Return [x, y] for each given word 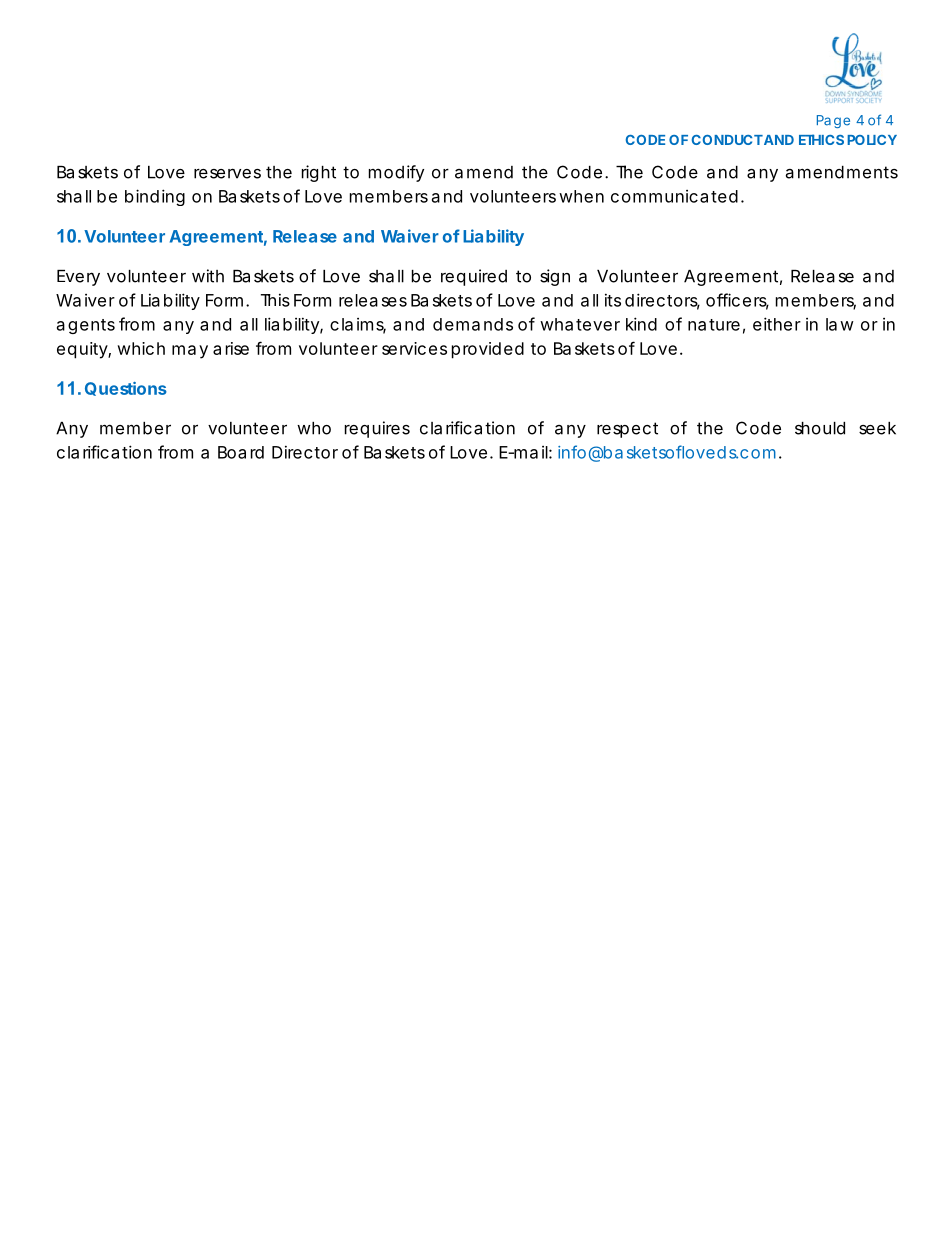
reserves [227, 173]
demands [473, 324]
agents [86, 326]
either [777, 324]
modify [396, 173]
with [208, 276]
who [314, 428]
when [581, 196]
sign [555, 277]
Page [833, 121]
